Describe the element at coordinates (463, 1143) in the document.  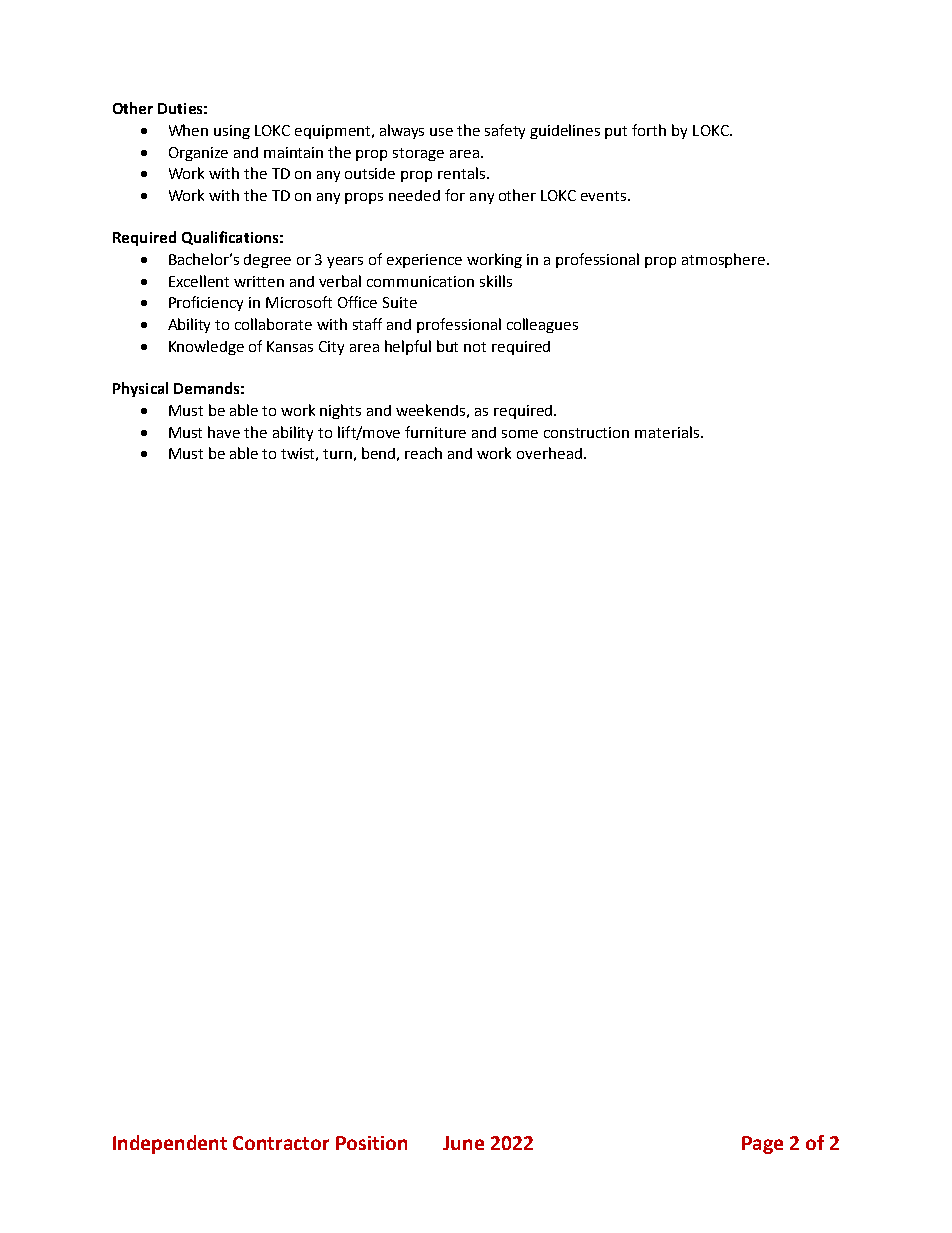
I see `June` at that location.
